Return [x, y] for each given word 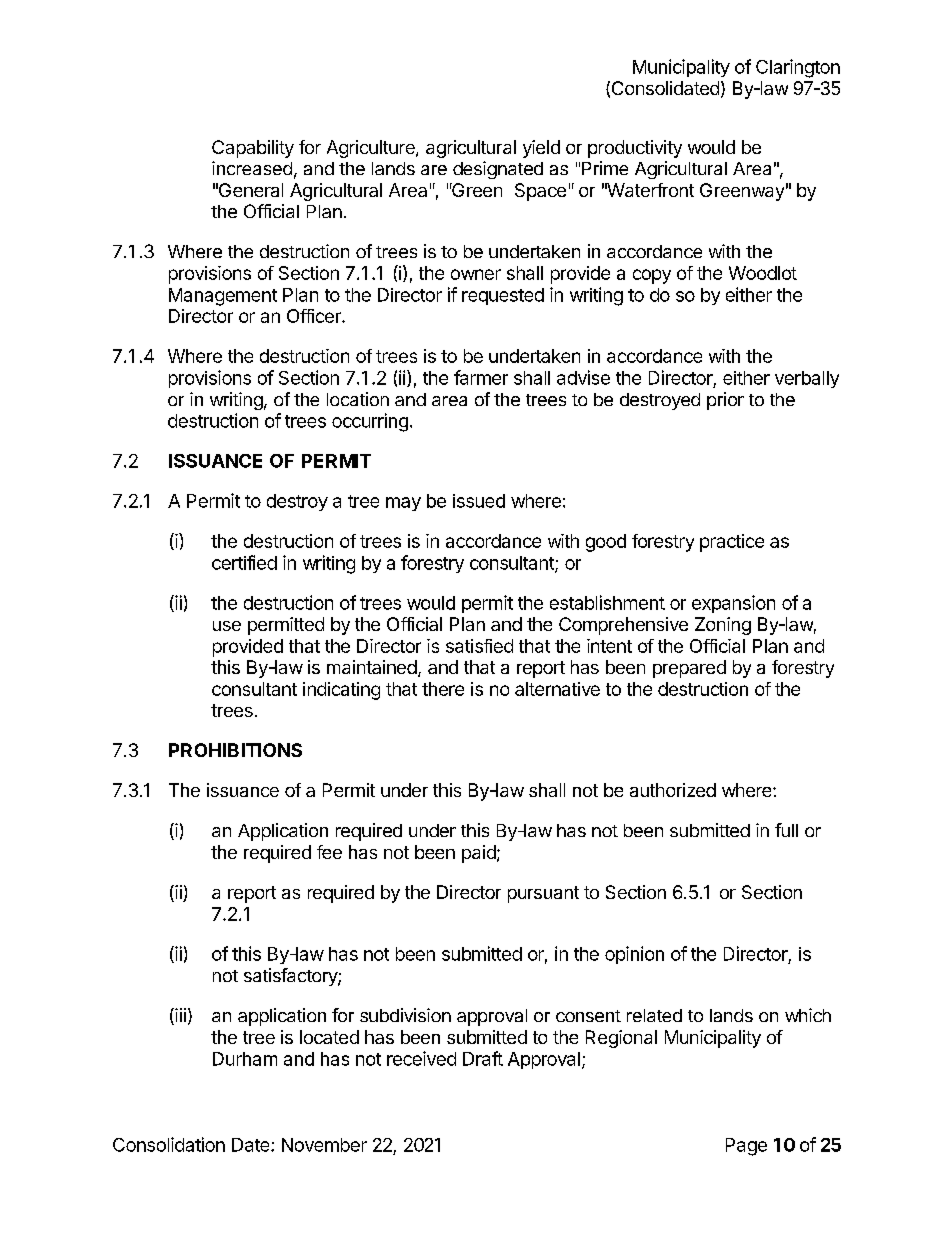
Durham [245, 1059]
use [227, 626]
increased [252, 168]
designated [498, 170]
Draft [483, 1058]
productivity [635, 149]
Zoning [723, 626]
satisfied [479, 646]
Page [746, 1147]
